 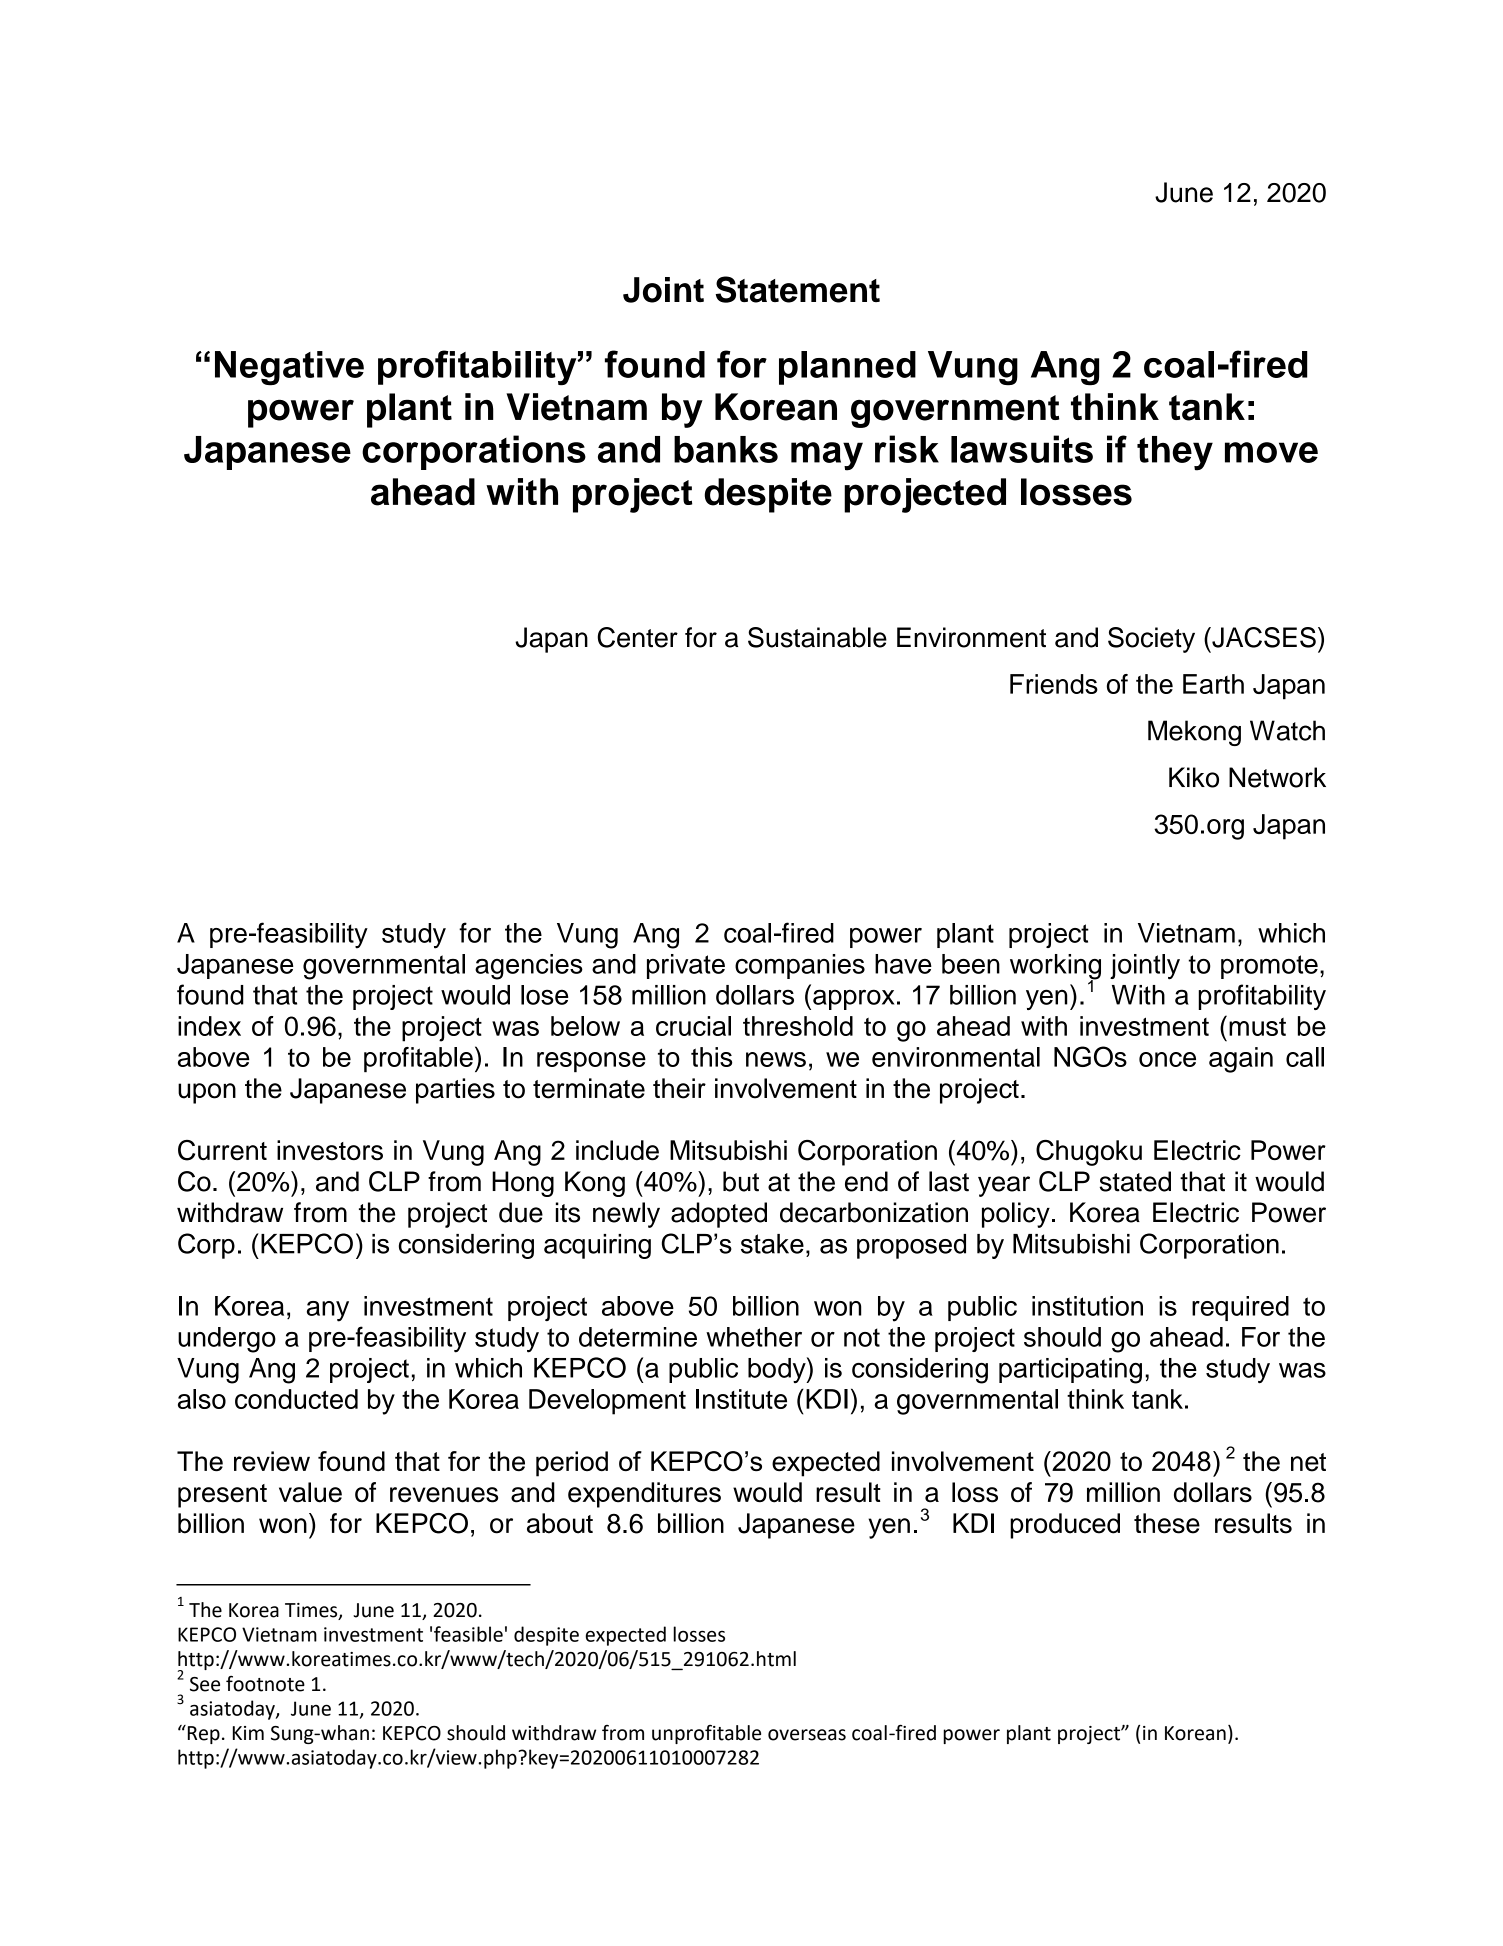 I want to click on agencies, so click(x=529, y=967).
